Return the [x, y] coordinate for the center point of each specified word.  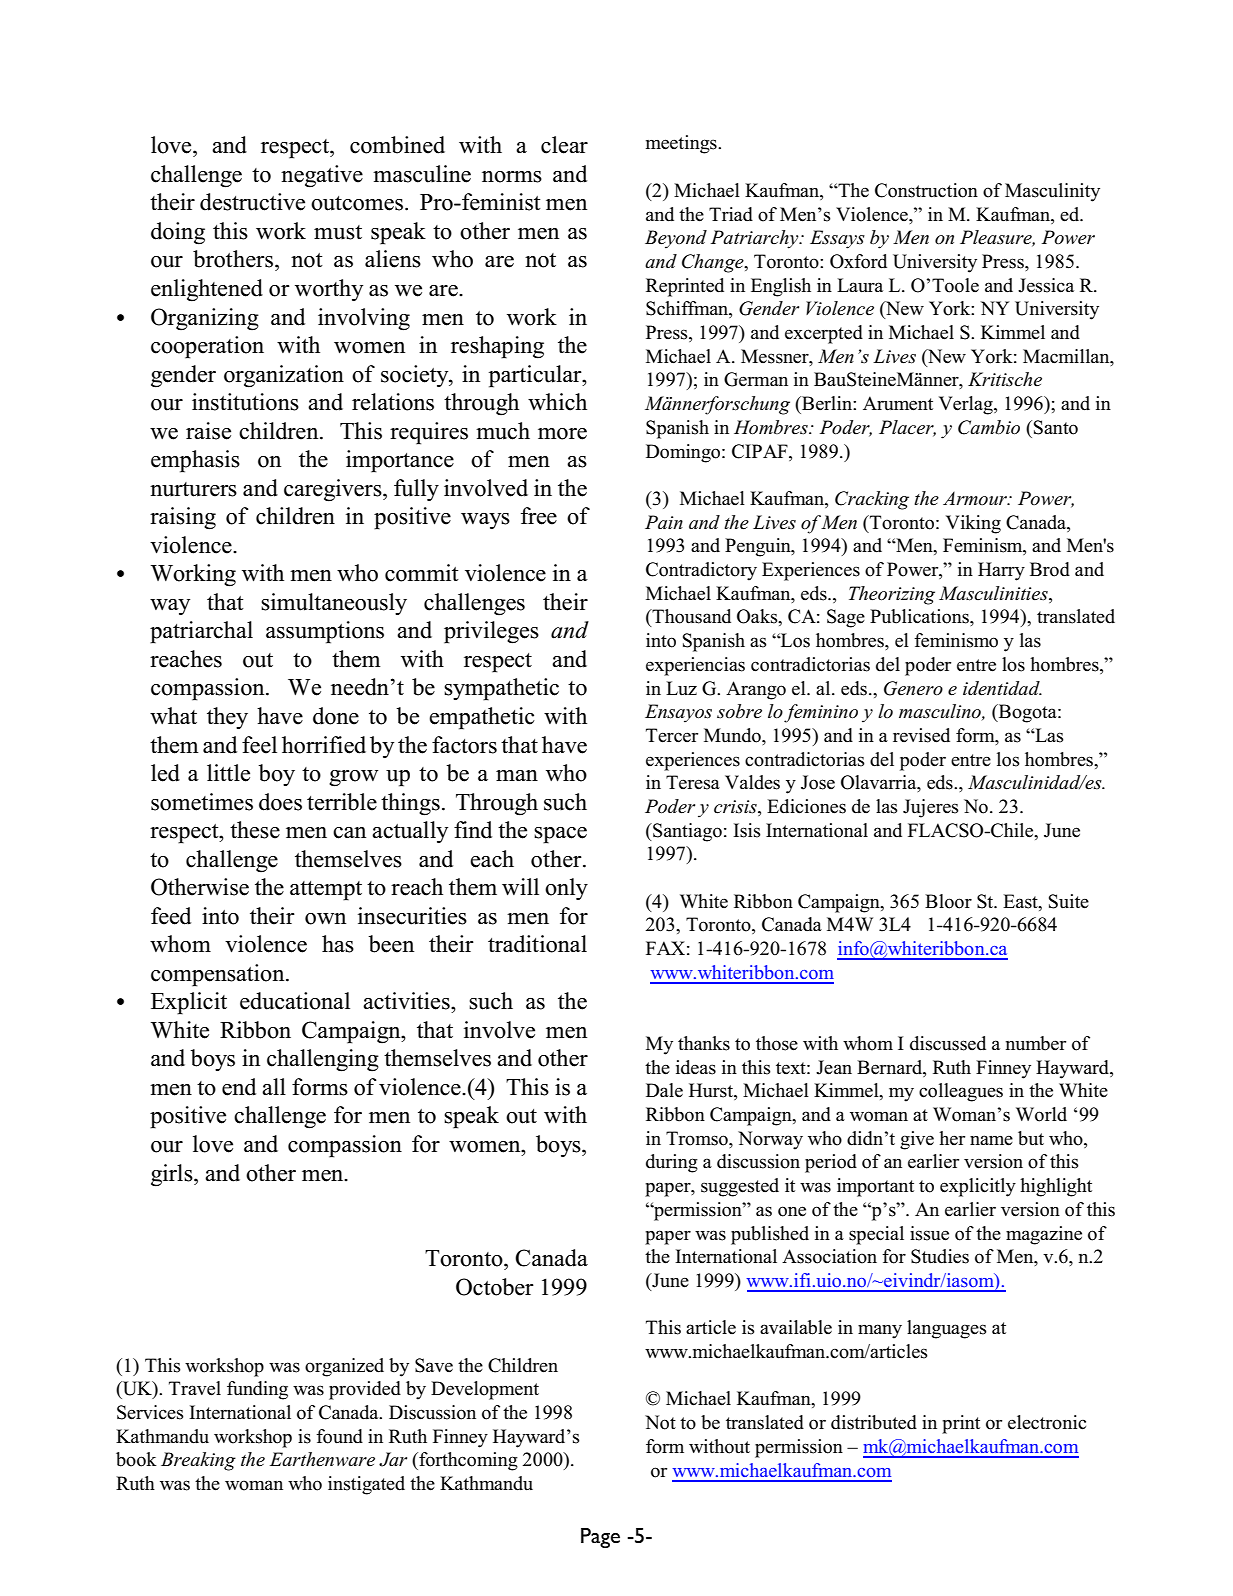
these [255, 830]
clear [564, 145]
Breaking [198, 1461]
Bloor [948, 901]
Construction [926, 190]
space [560, 835]
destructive [252, 202]
